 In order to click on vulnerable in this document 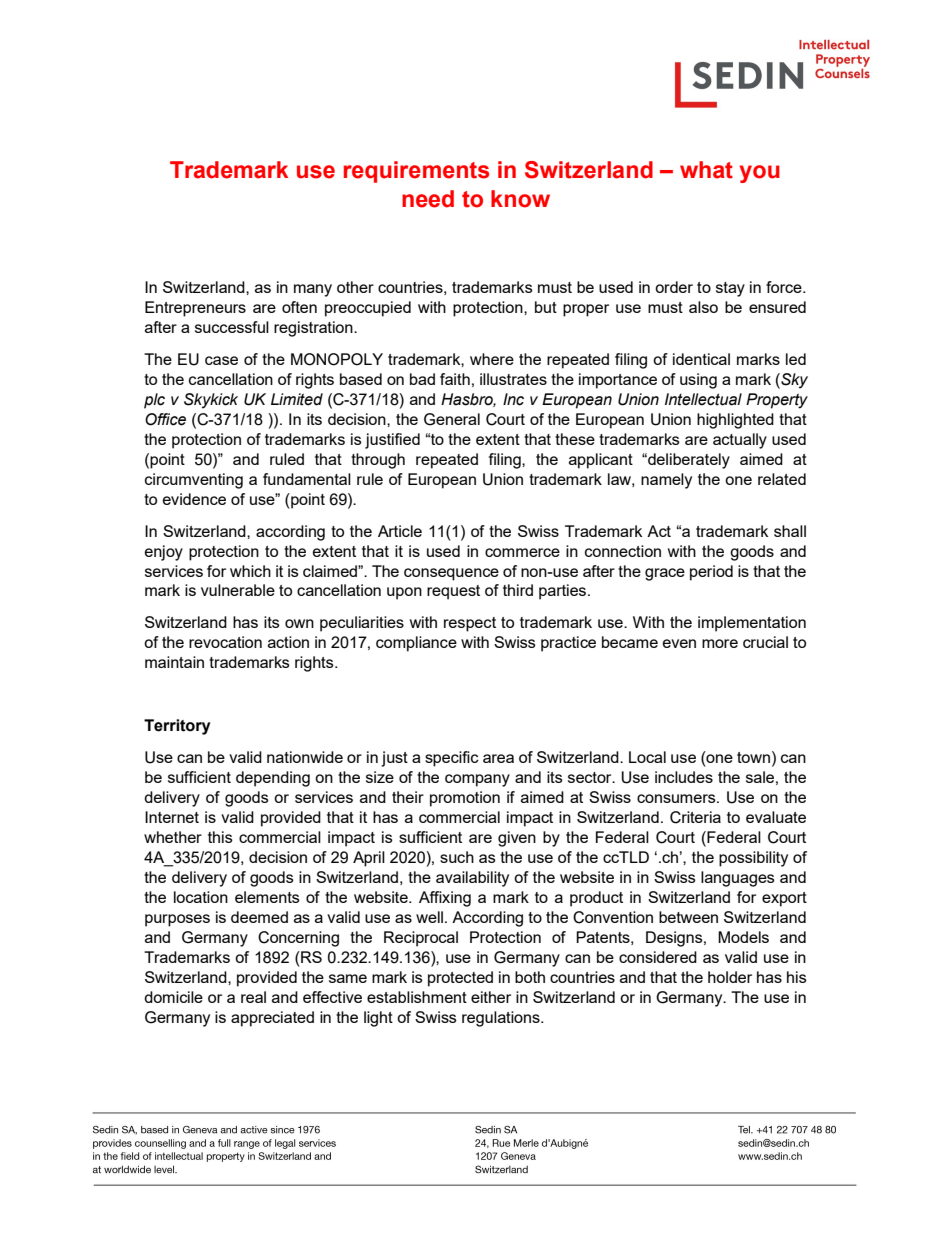, I will do `click(238, 590)`.
